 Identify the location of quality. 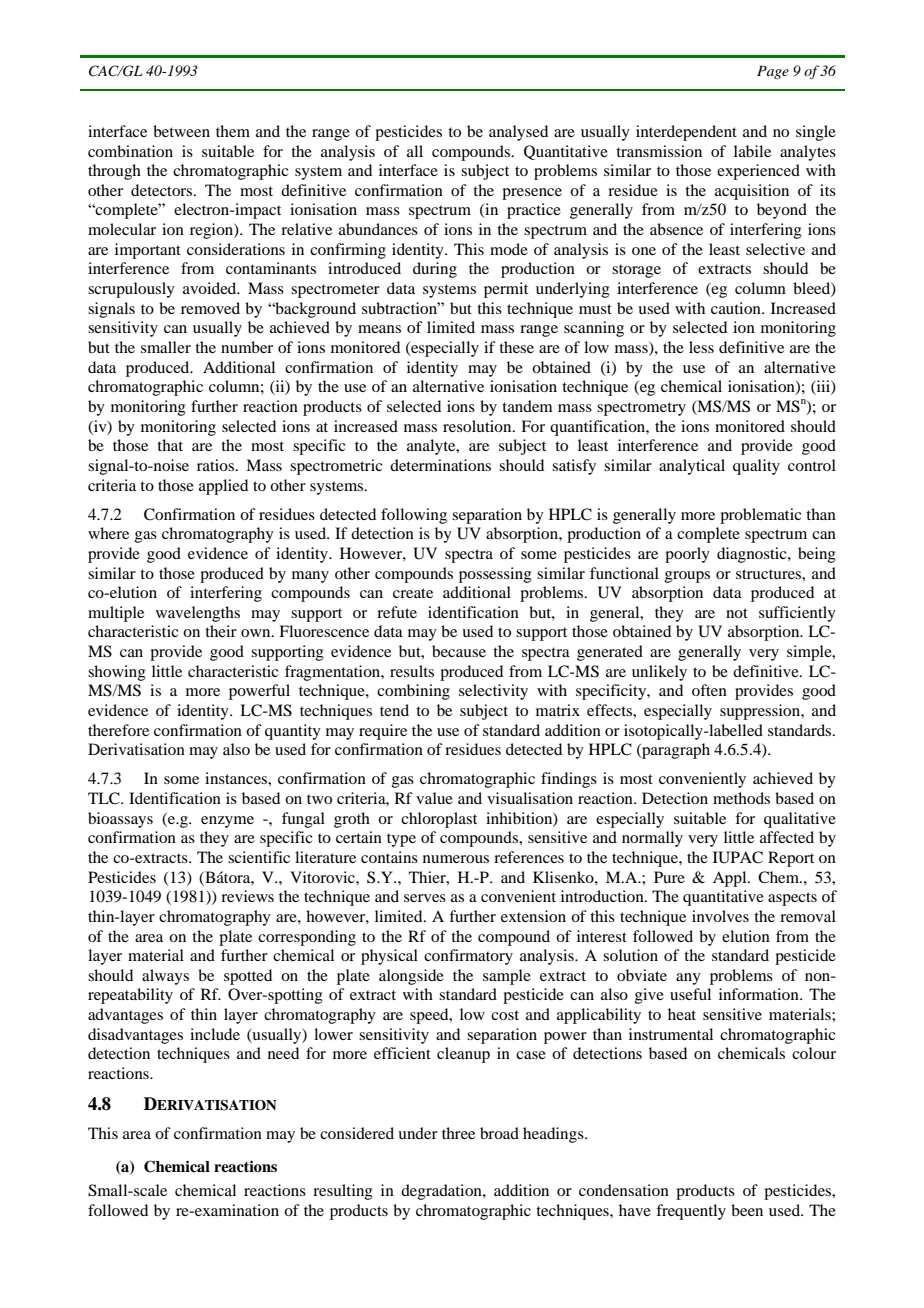
(756, 467).
